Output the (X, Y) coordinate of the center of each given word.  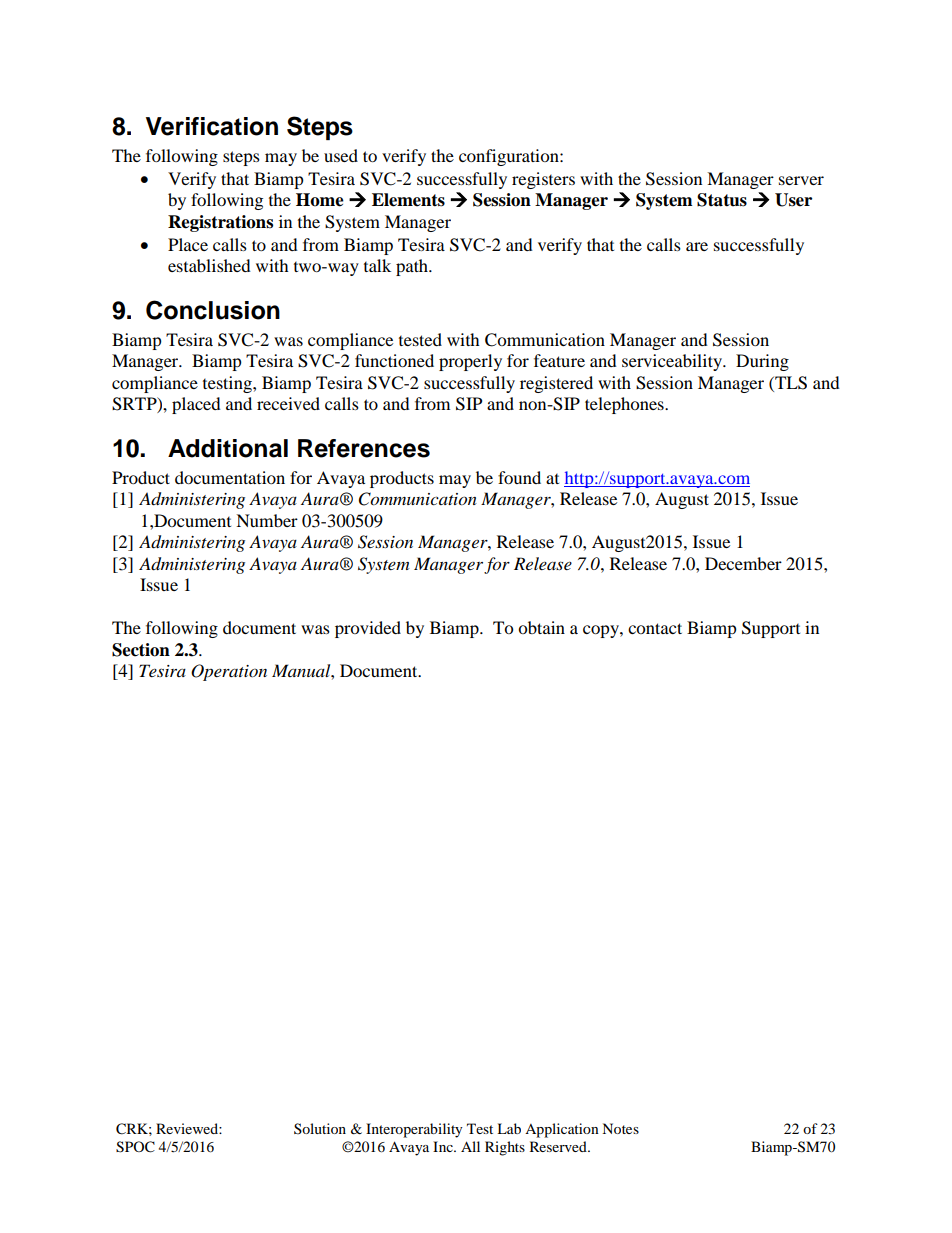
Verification (212, 126)
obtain (541, 627)
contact (655, 628)
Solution (320, 1128)
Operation (229, 672)
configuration (510, 157)
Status (722, 200)
